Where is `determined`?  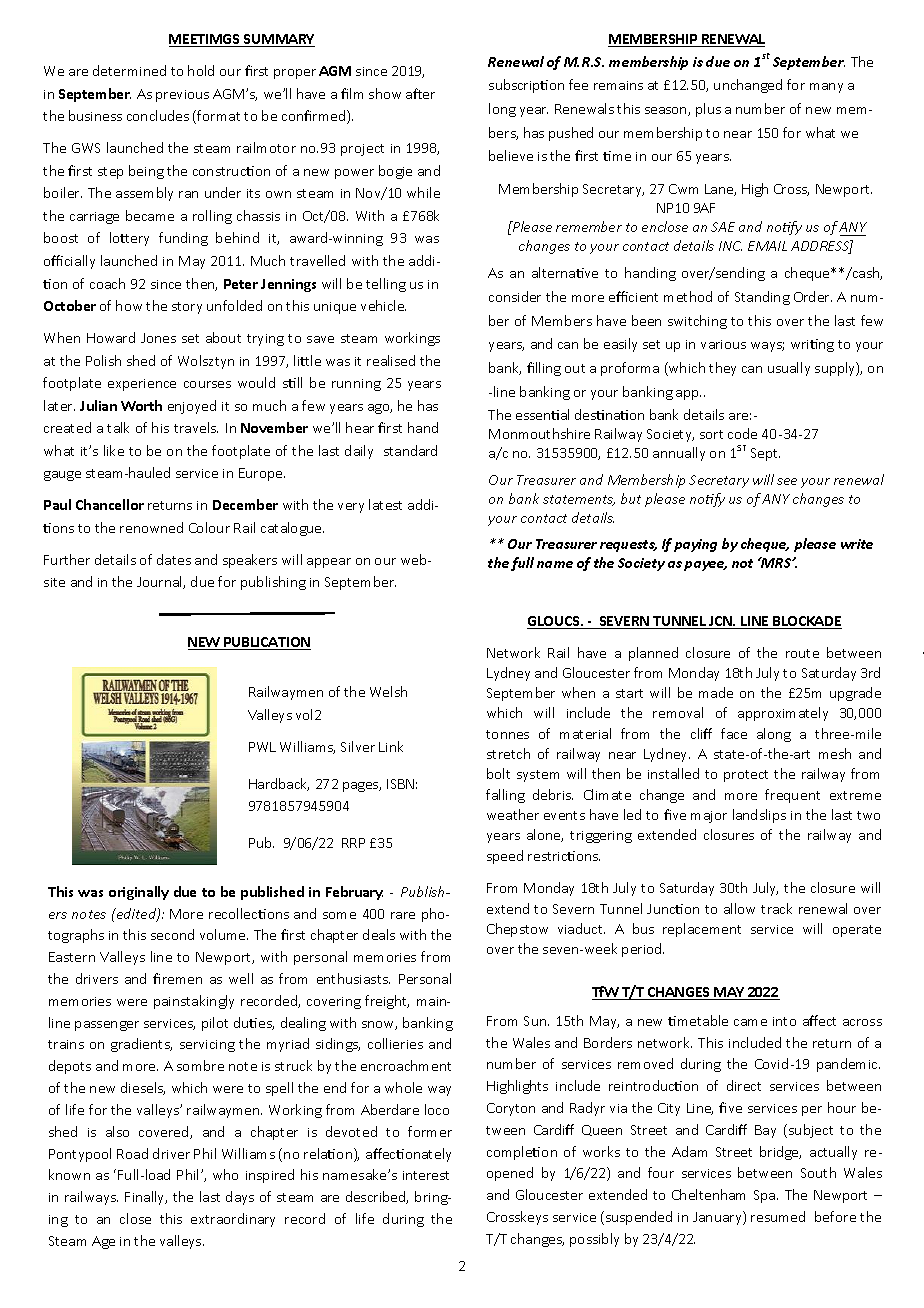 determined is located at coordinates (129, 70).
